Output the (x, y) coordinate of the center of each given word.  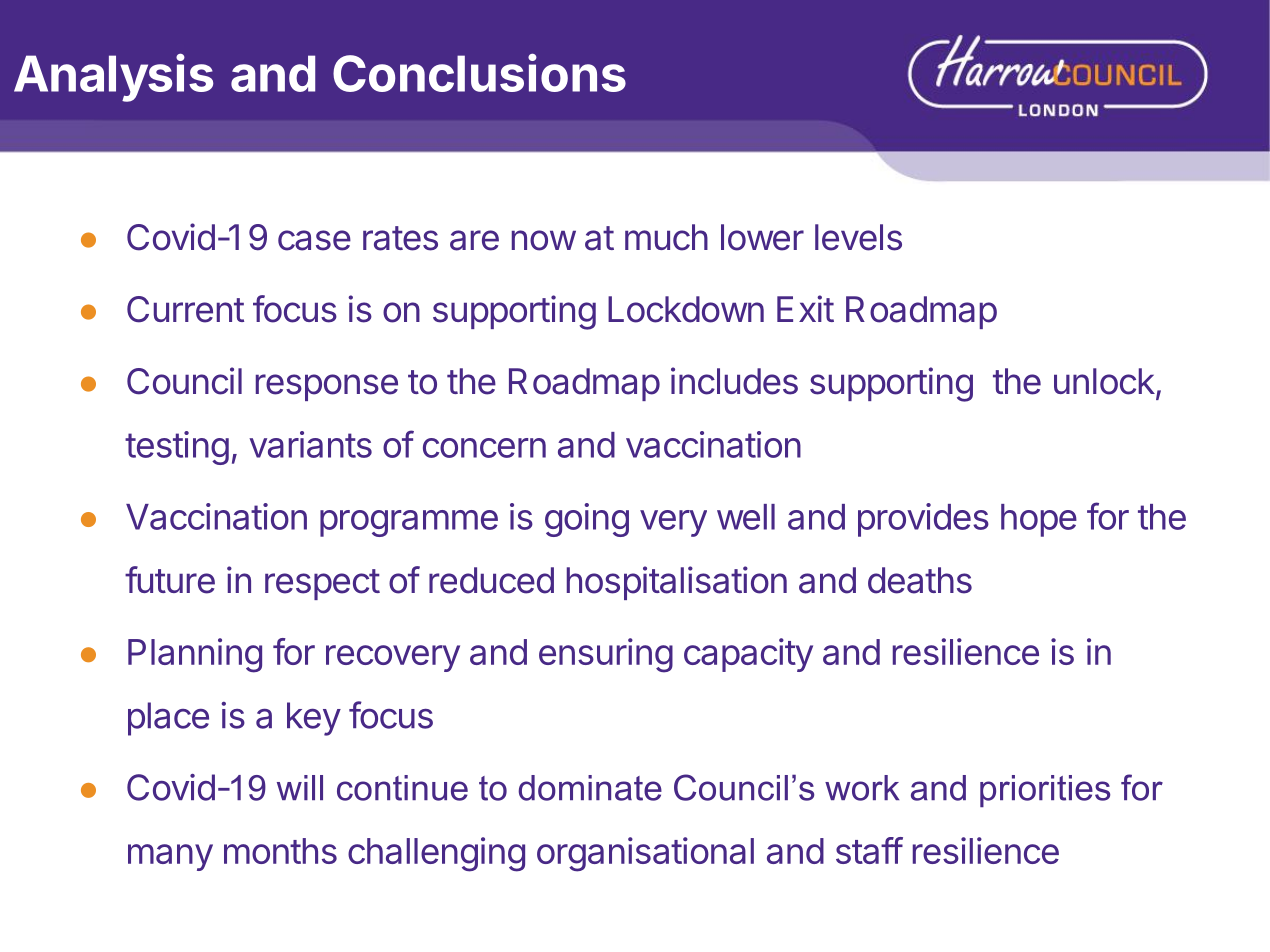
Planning (195, 655)
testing (177, 448)
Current (185, 309)
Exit (805, 308)
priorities (1045, 791)
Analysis (113, 77)
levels (858, 237)
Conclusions (479, 72)
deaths (920, 580)
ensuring (606, 655)
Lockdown (686, 309)
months (280, 851)
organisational (645, 854)
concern (484, 448)
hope (1039, 520)
